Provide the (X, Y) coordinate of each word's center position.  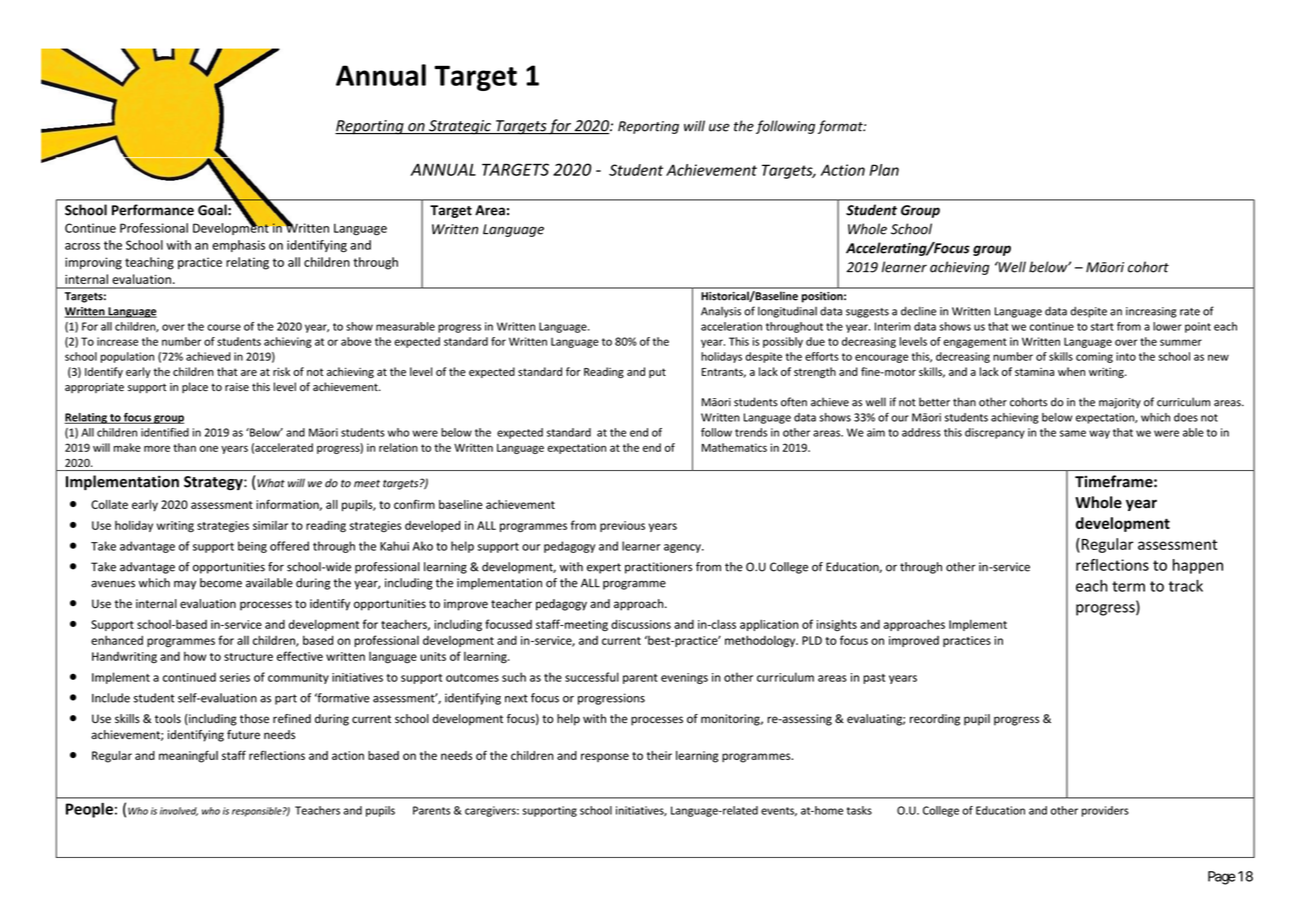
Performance (153, 210)
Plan (884, 170)
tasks (859, 810)
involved (179, 811)
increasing (1151, 312)
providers (1105, 811)
